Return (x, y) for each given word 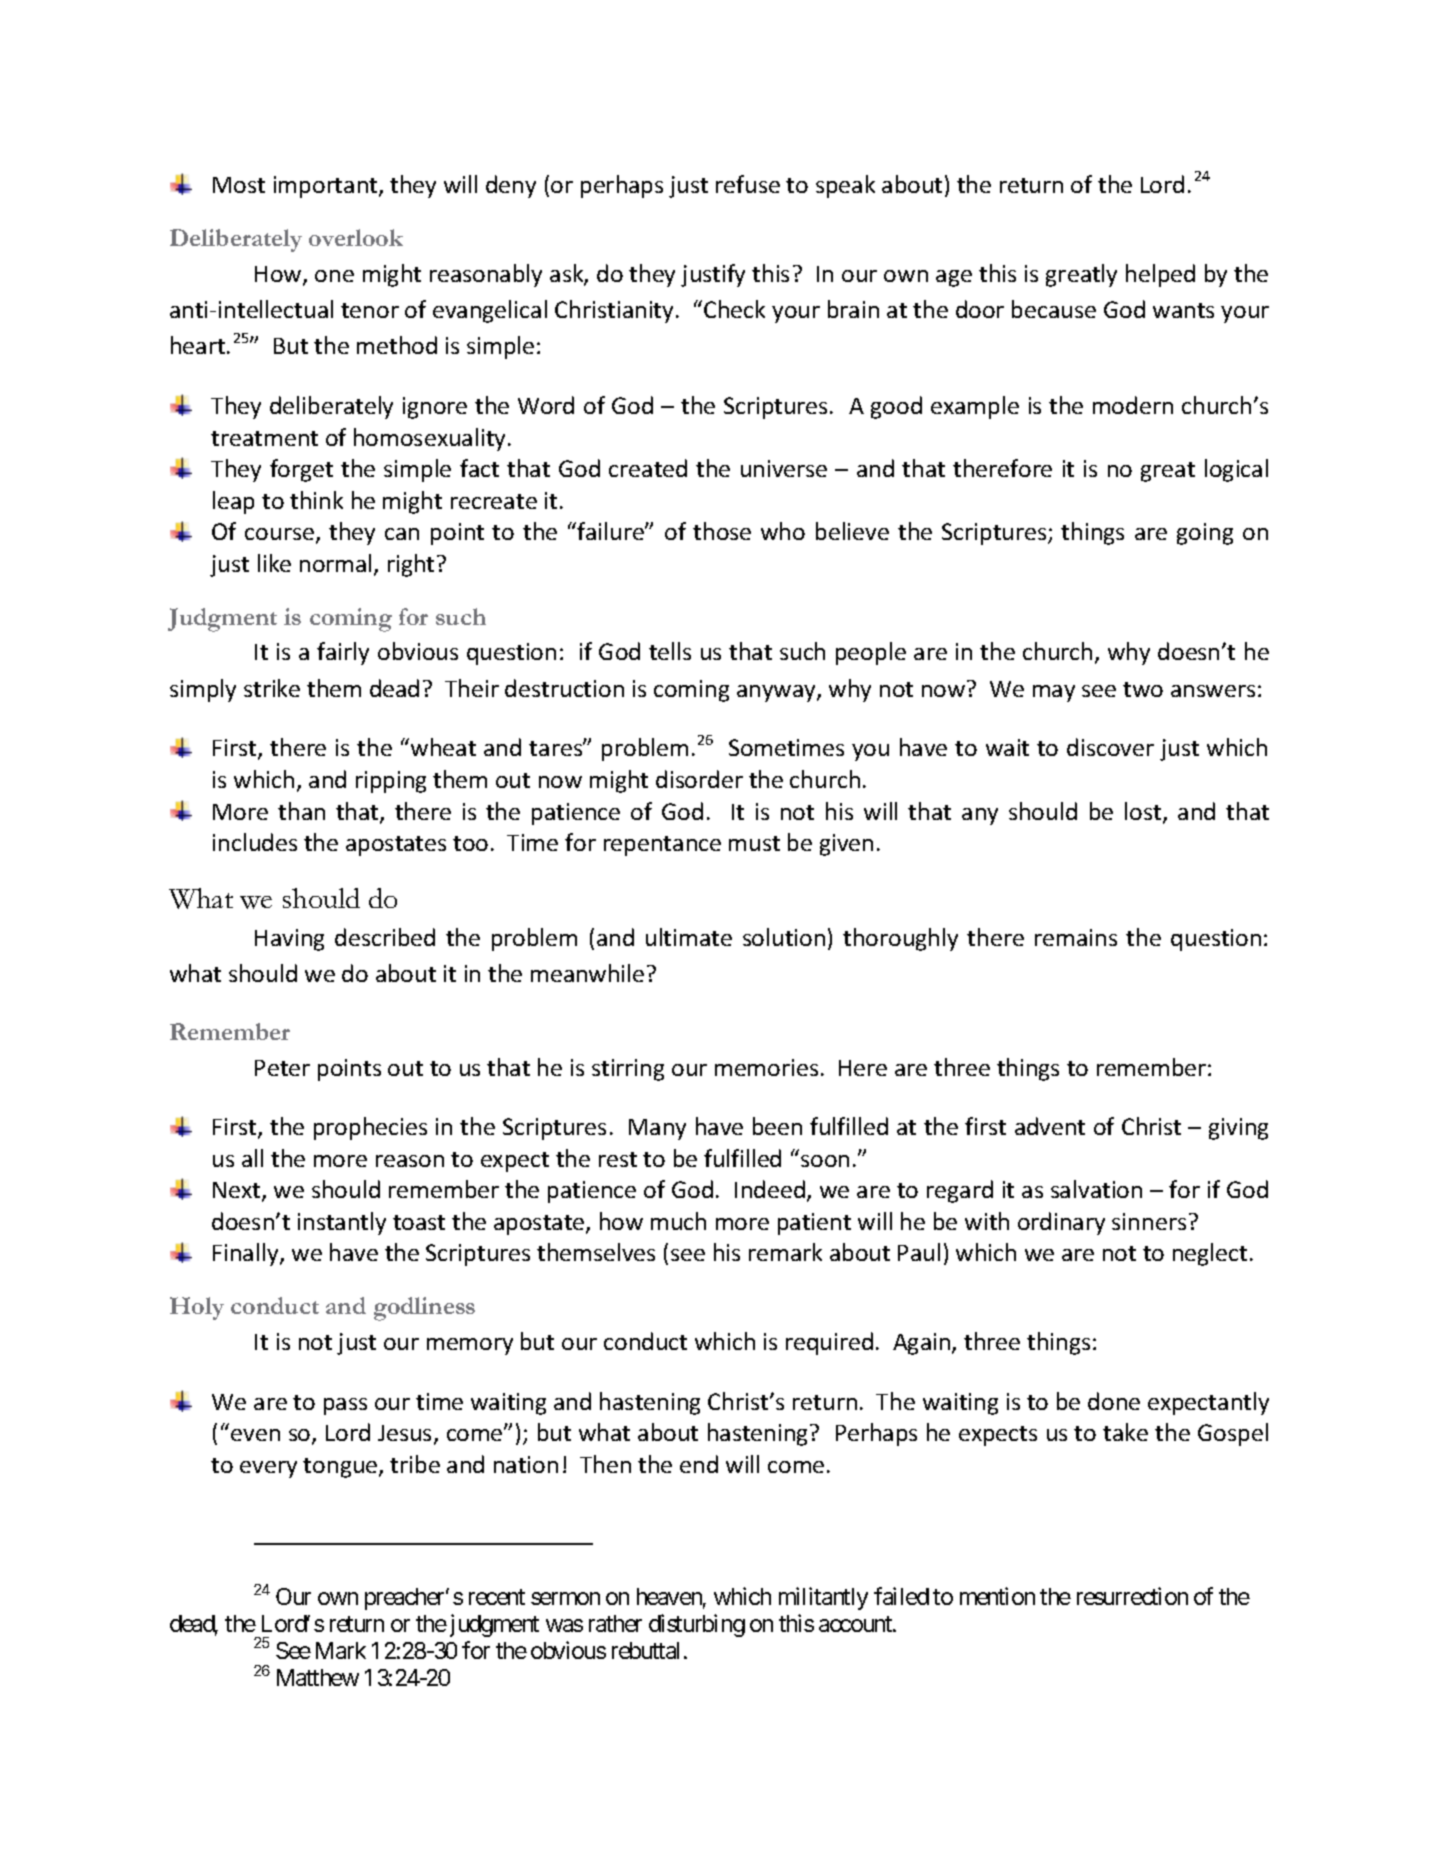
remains (1076, 937)
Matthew (318, 1677)
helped (1160, 275)
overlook (356, 237)
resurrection (1132, 1596)
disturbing (697, 1625)
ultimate (689, 937)
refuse (748, 184)
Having (289, 940)
